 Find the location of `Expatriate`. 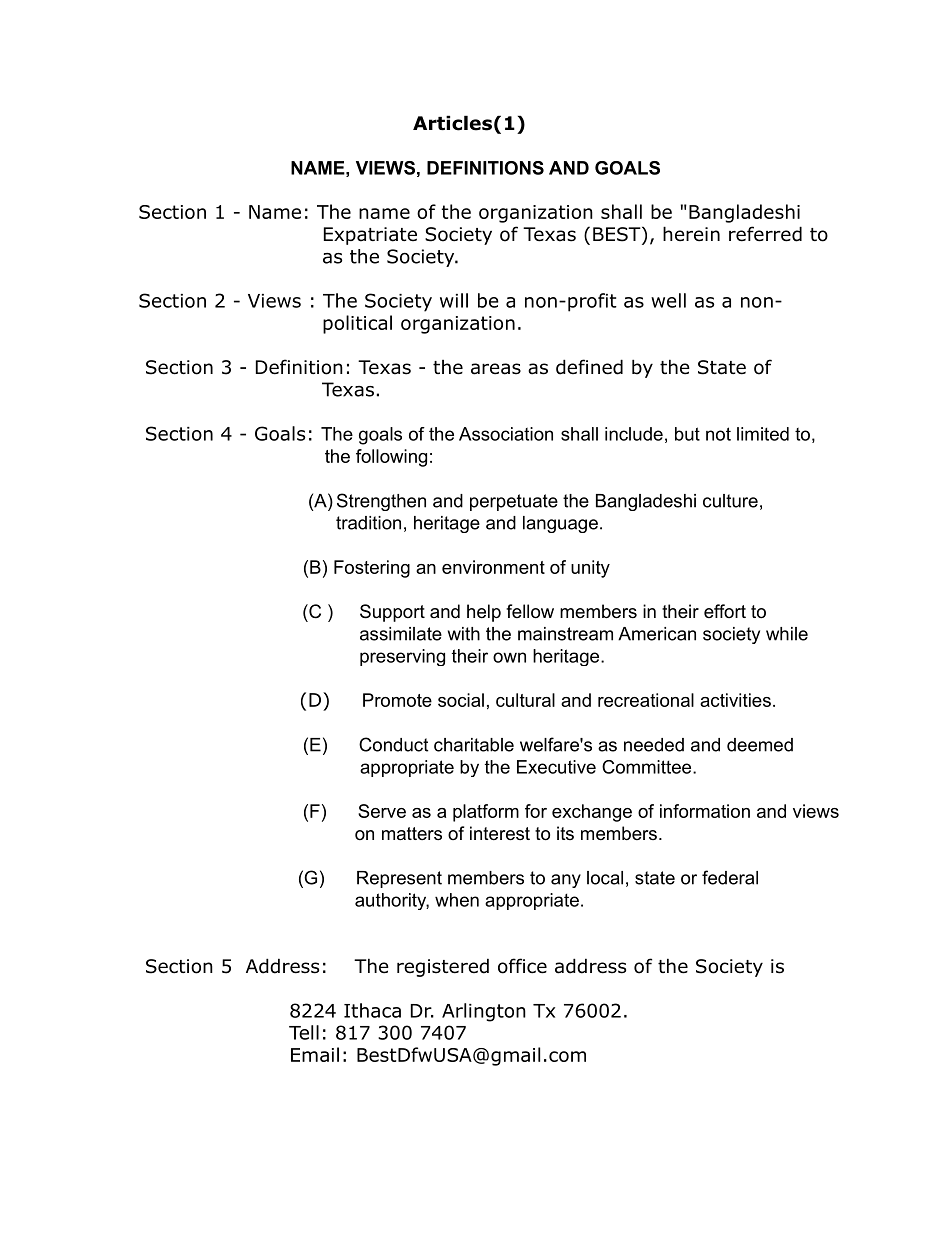

Expatriate is located at coordinates (370, 236).
